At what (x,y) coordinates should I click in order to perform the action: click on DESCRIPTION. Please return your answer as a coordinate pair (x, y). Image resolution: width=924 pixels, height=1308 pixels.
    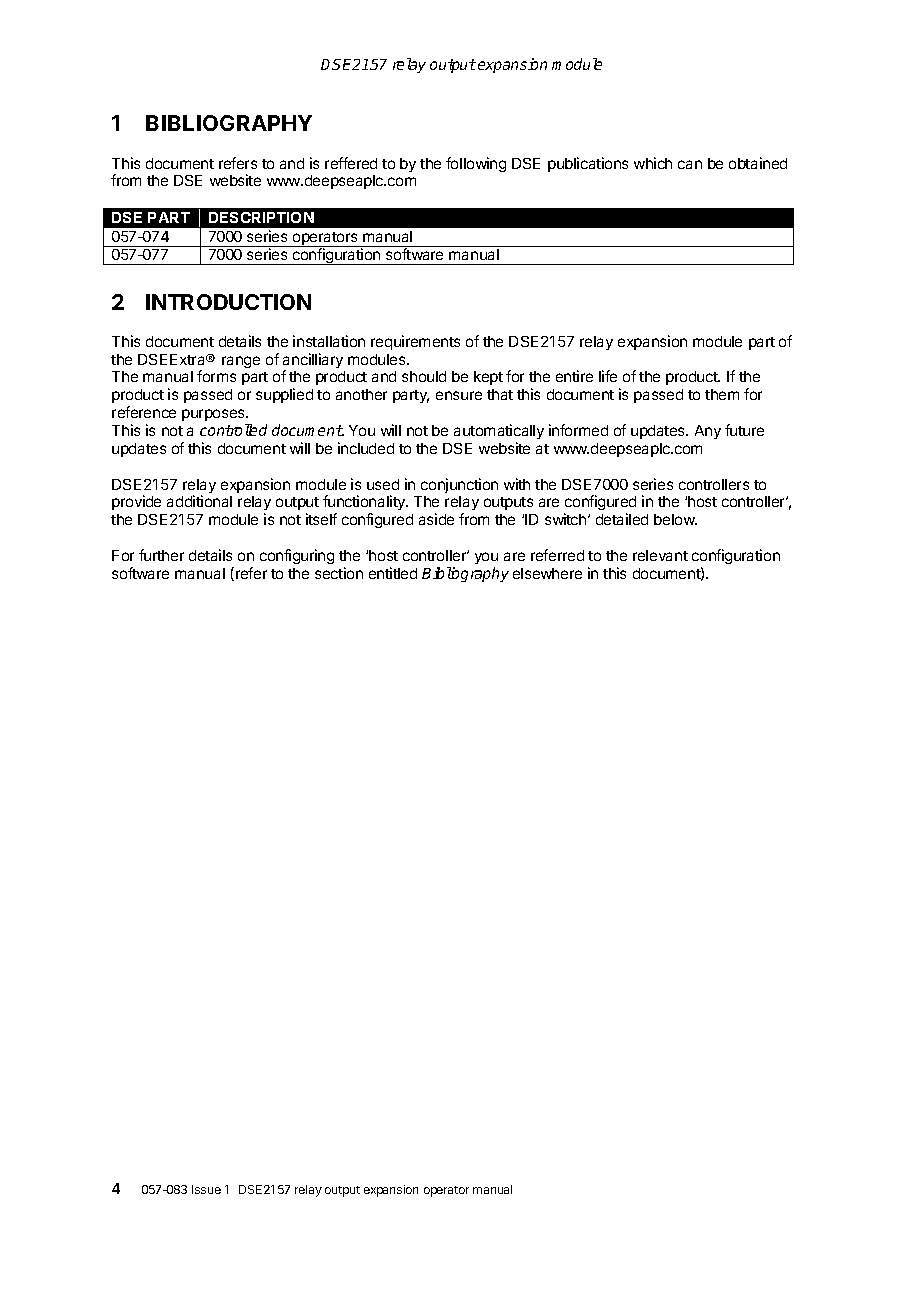
    Looking at the image, I should click on (261, 217).
